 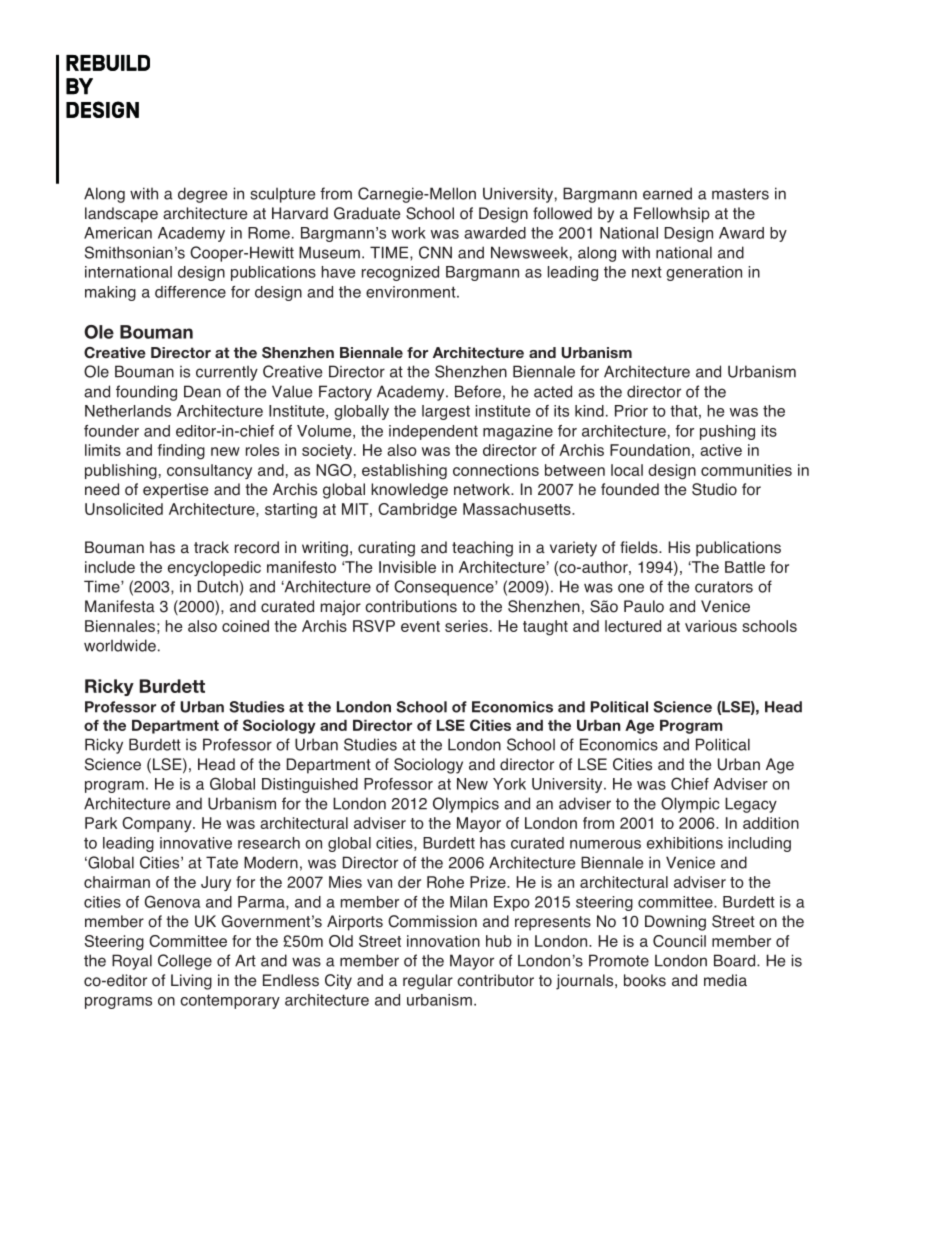 I want to click on regular, so click(x=428, y=982).
